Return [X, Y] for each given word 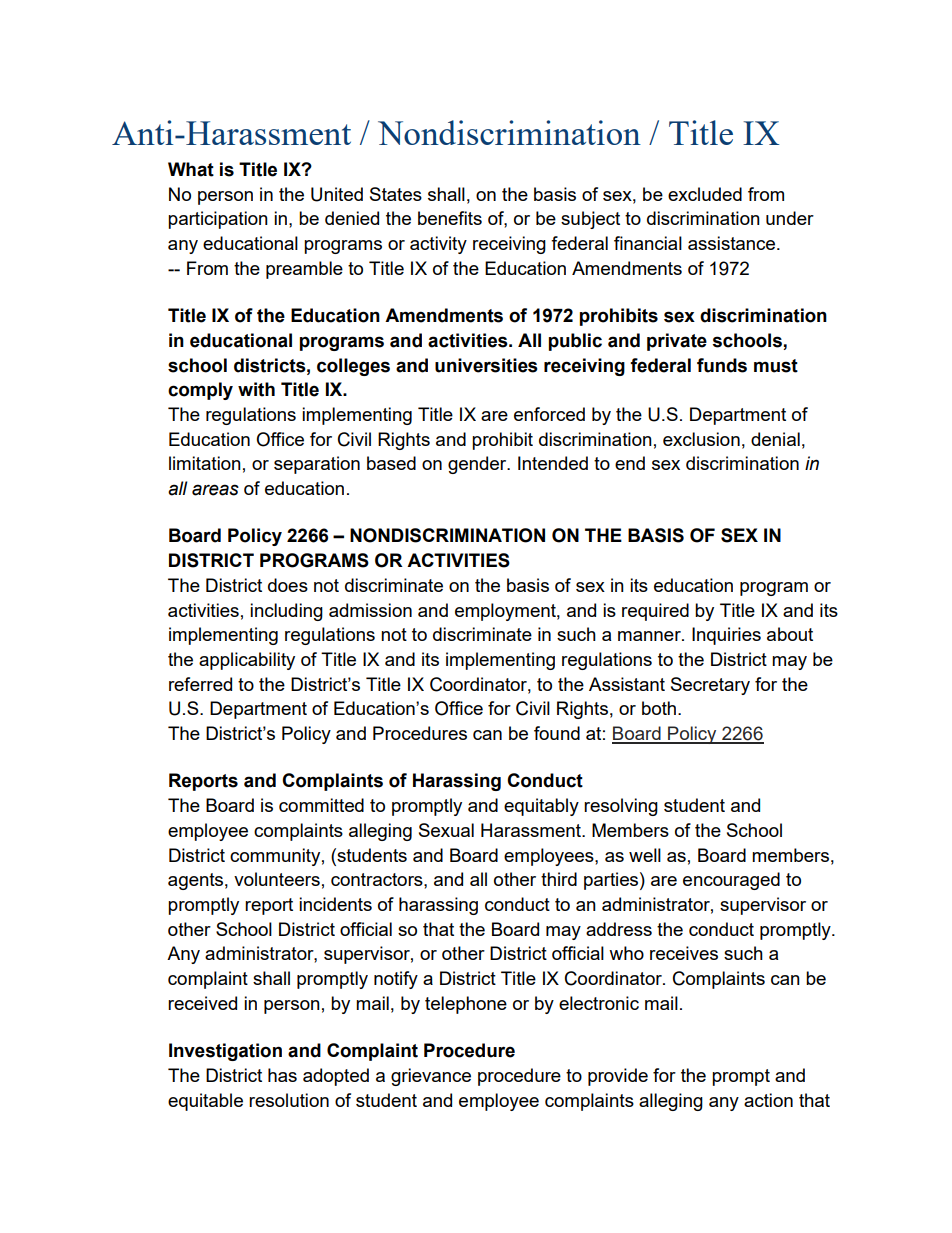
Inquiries [726, 636]
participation [218, 220]
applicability [247, 661]
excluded [705, 194]
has [282, 1075]
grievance [431, 1077]
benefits [450, 218]
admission [370, 610]
